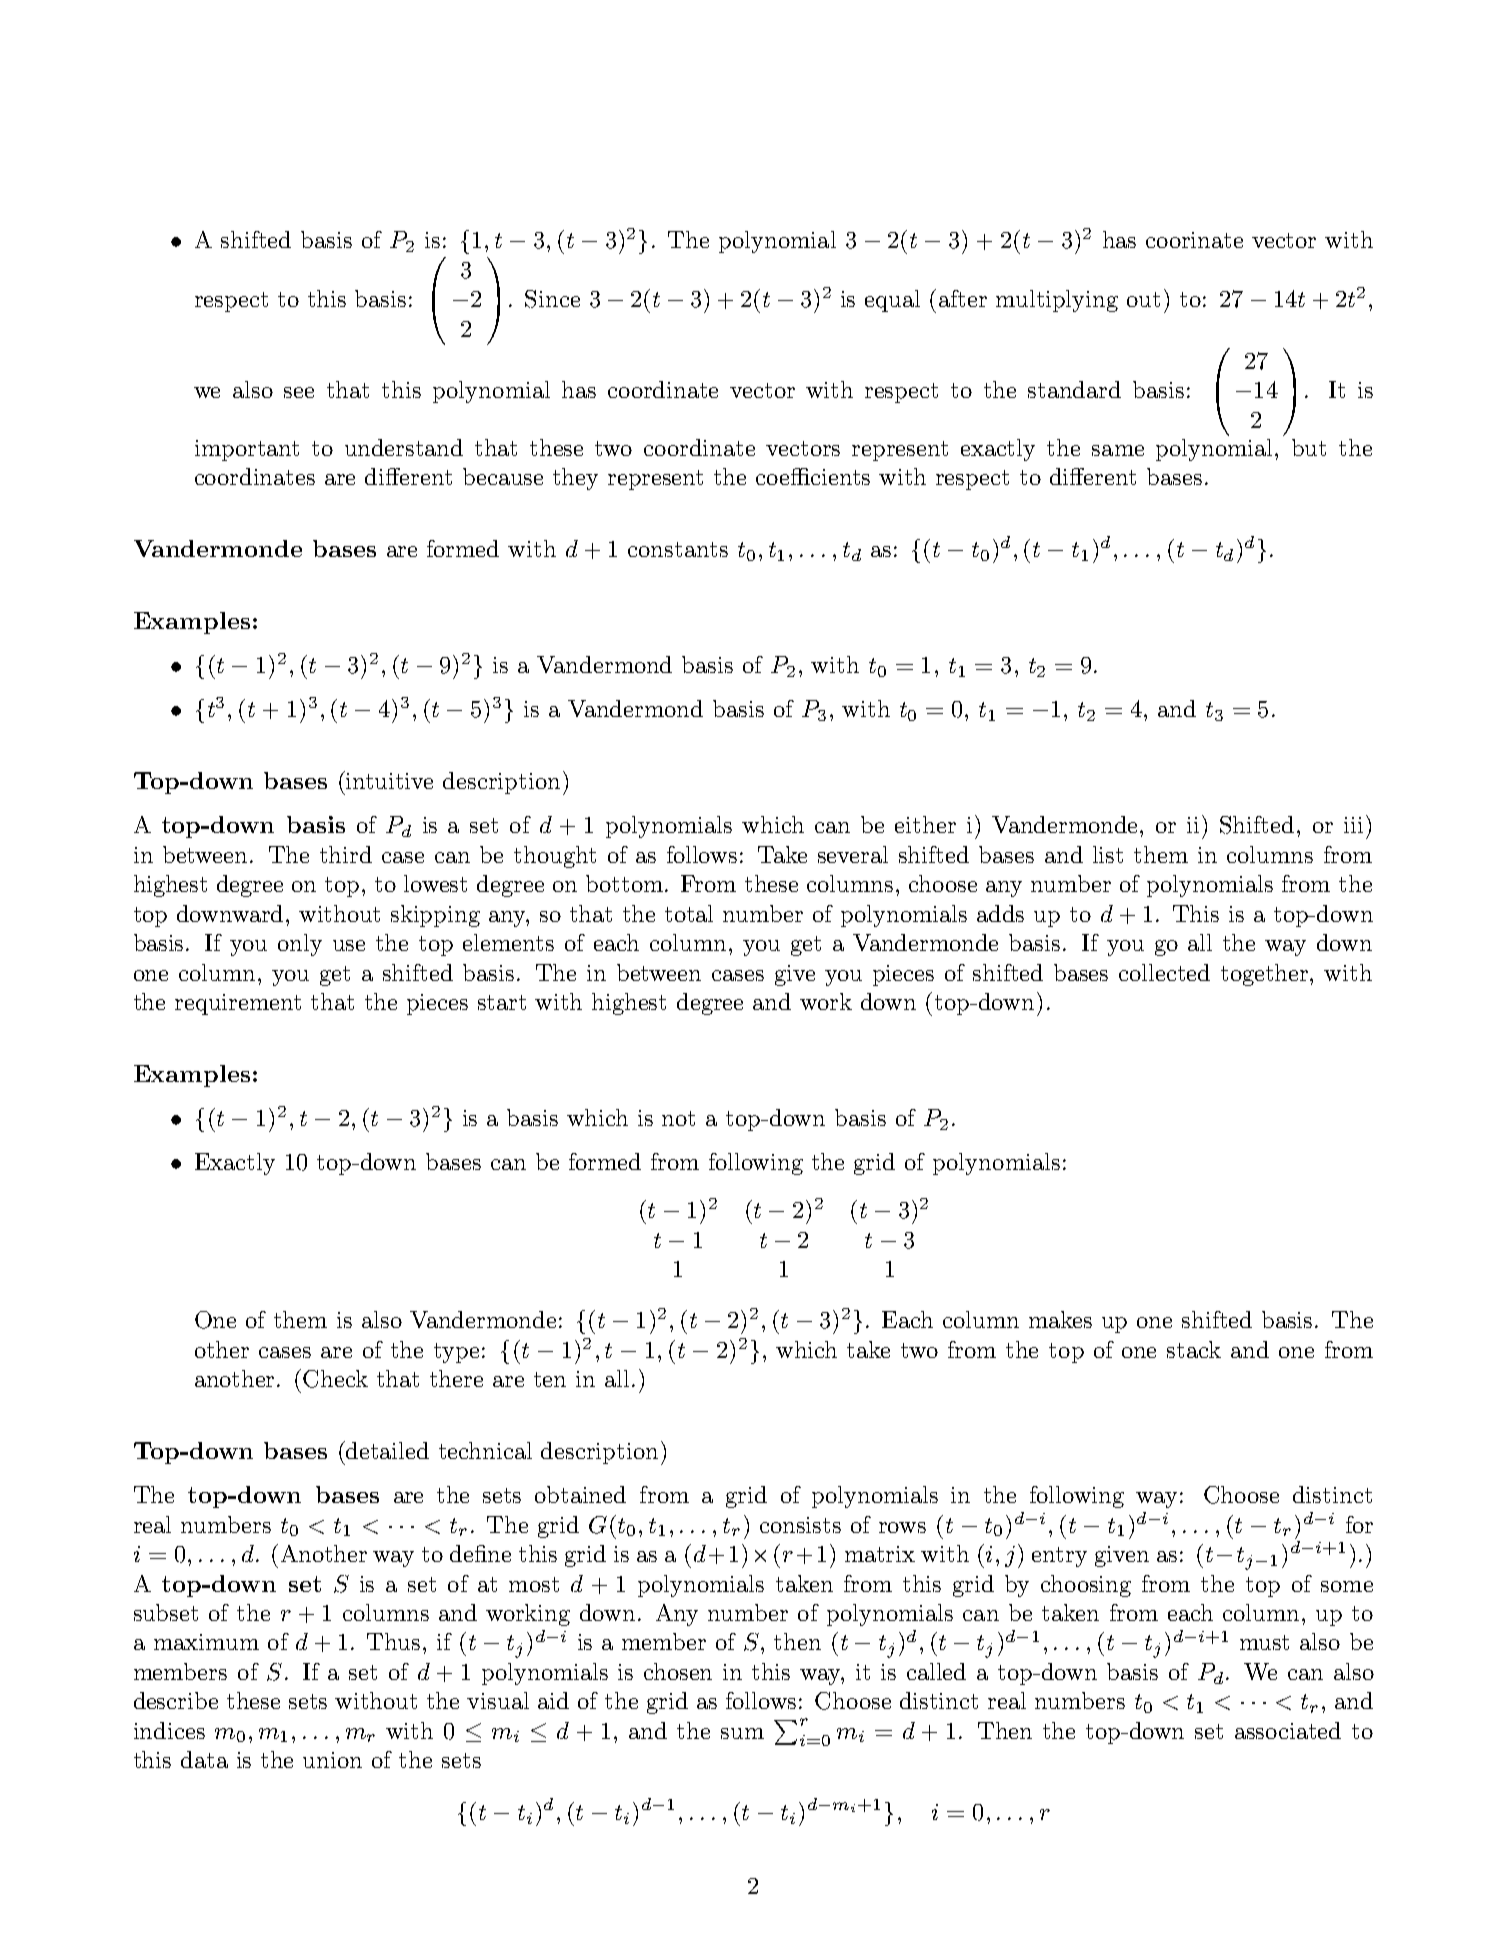  What do you see at coordinates (1074, 389) in the screenshot?
I see `standard` at bounding box center [1074, 389].
